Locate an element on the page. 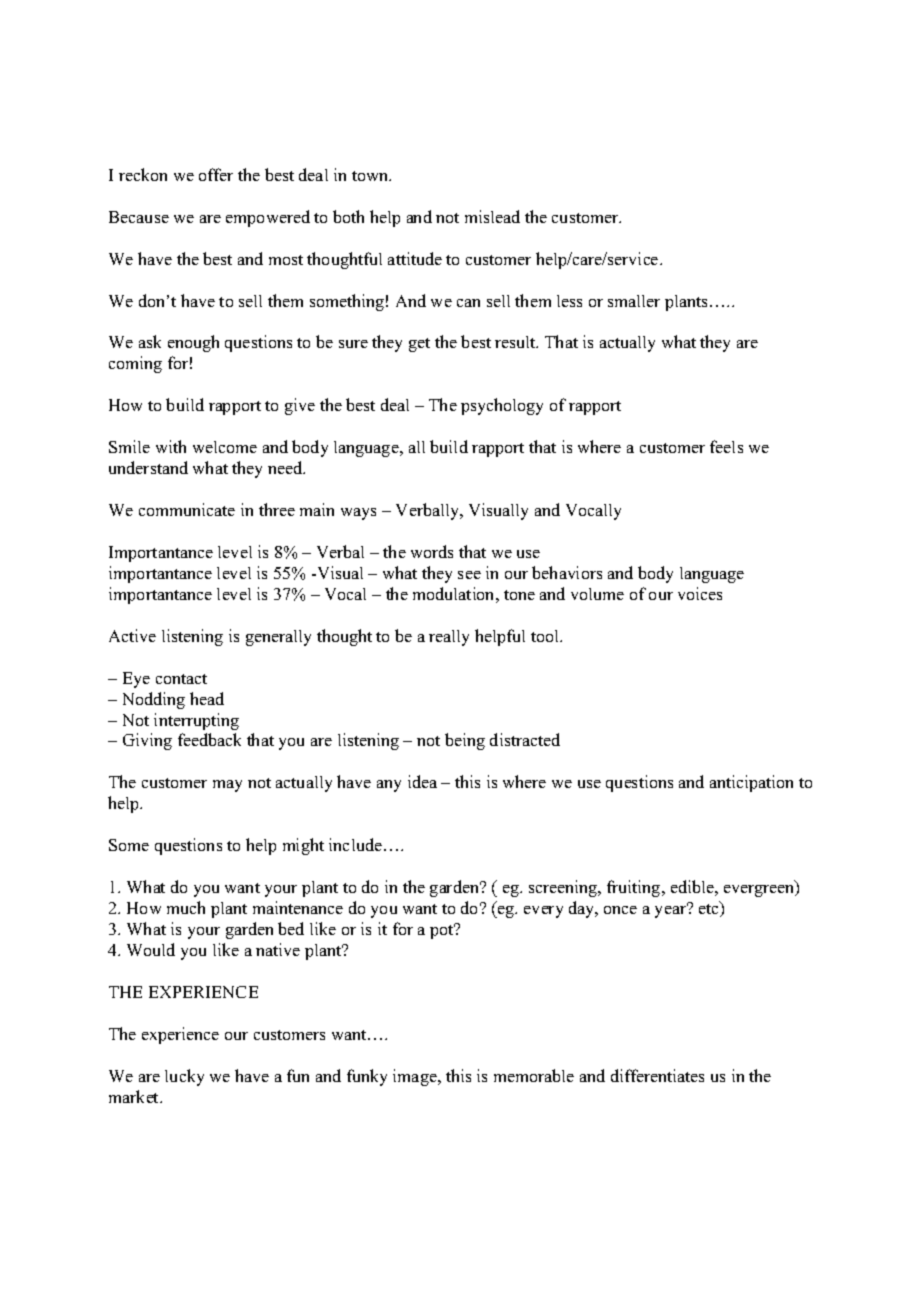  really is located at coordinates (449, 638).
